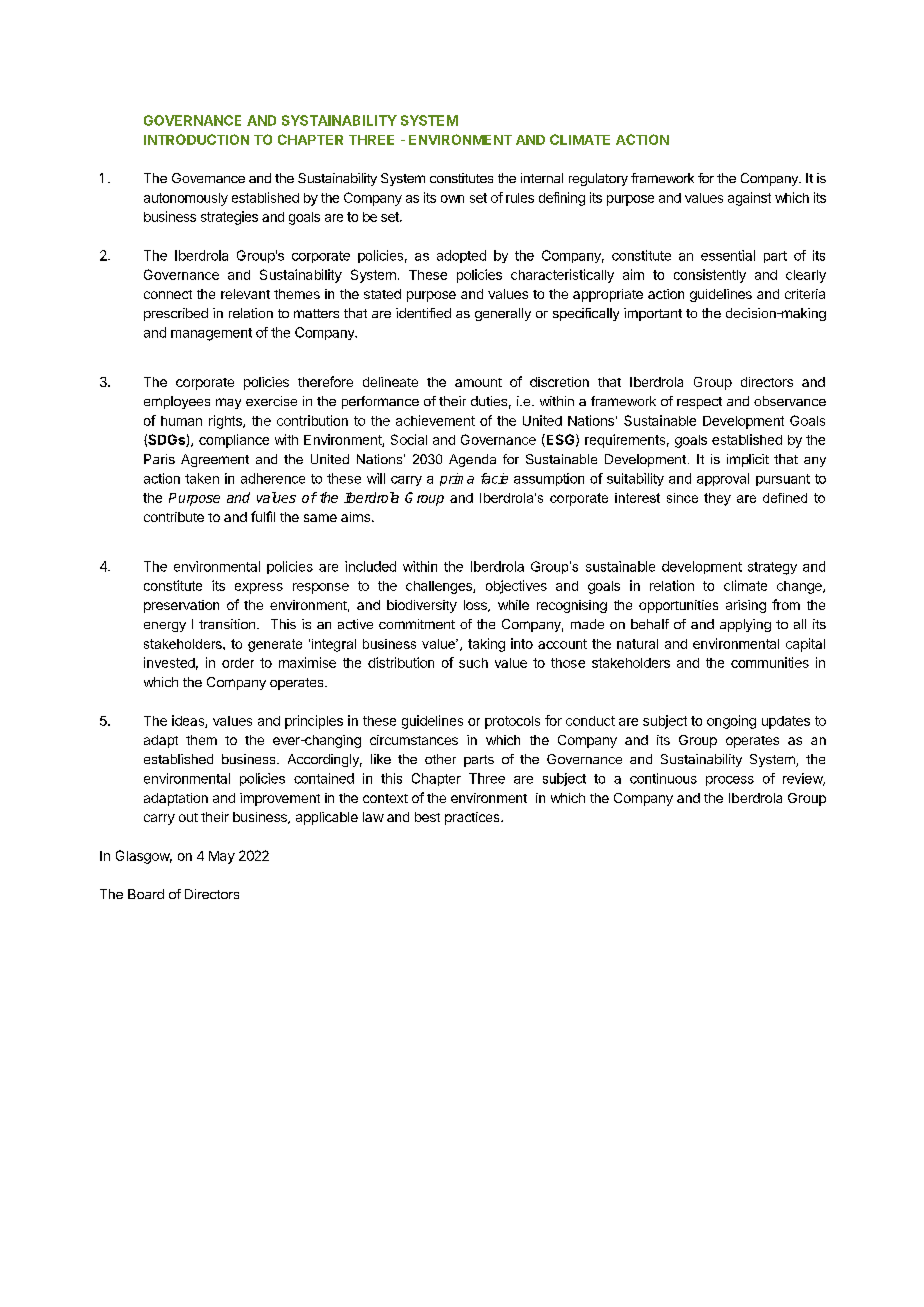  I want to click on own, so click(452, 199).
